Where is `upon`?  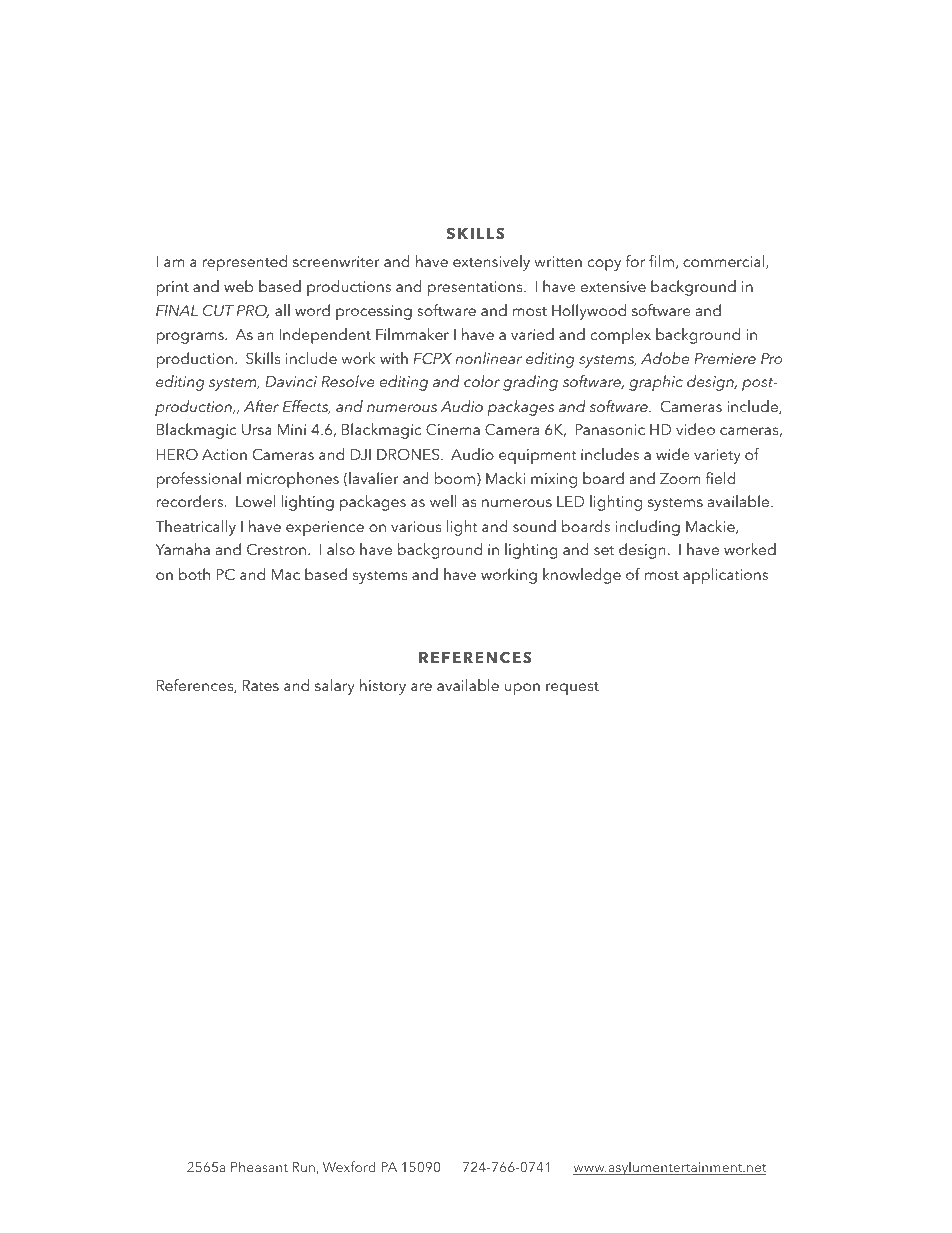
upon is located at coordinates (522, 689).
